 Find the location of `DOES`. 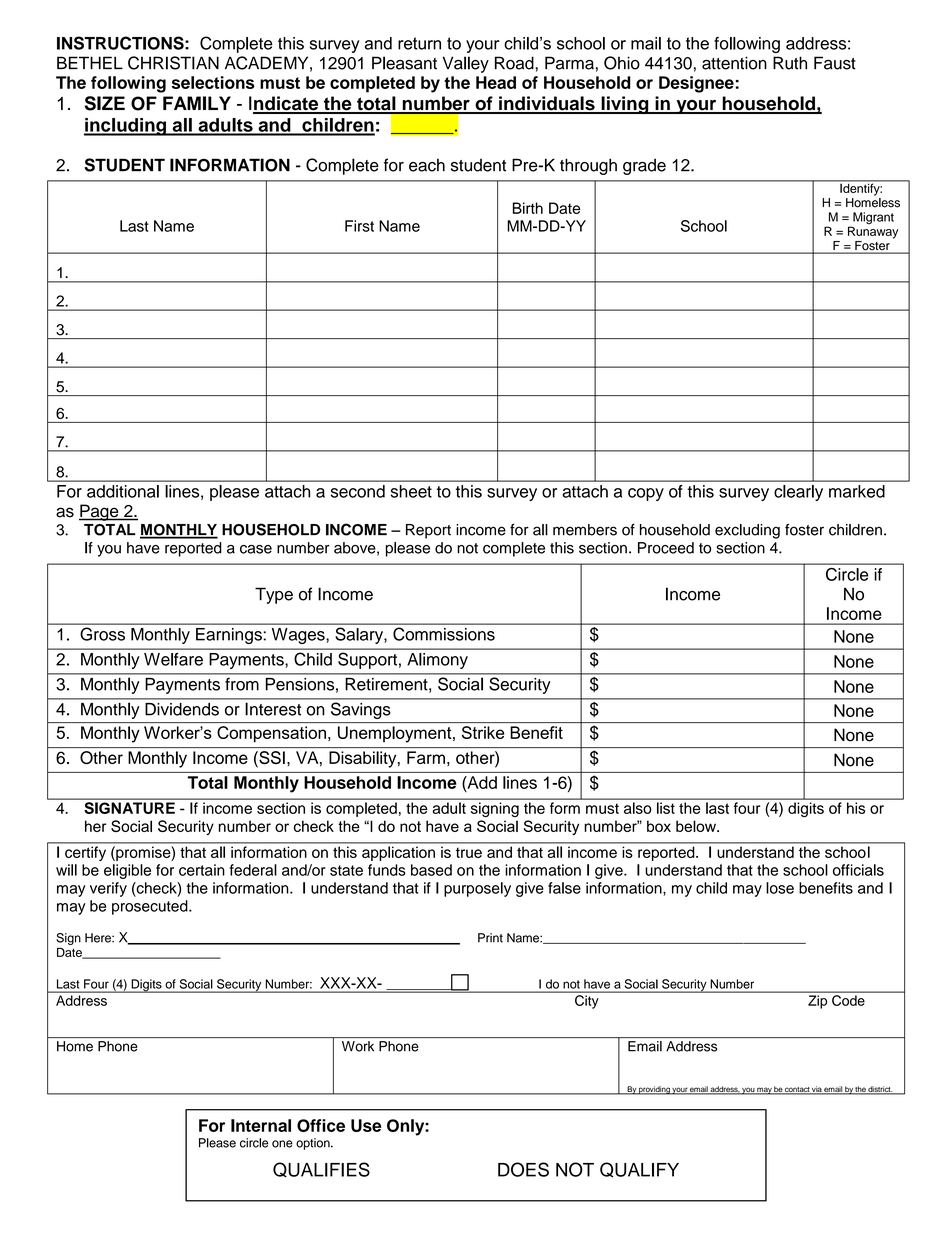

DOES is located at coordinates (523, 1169).
